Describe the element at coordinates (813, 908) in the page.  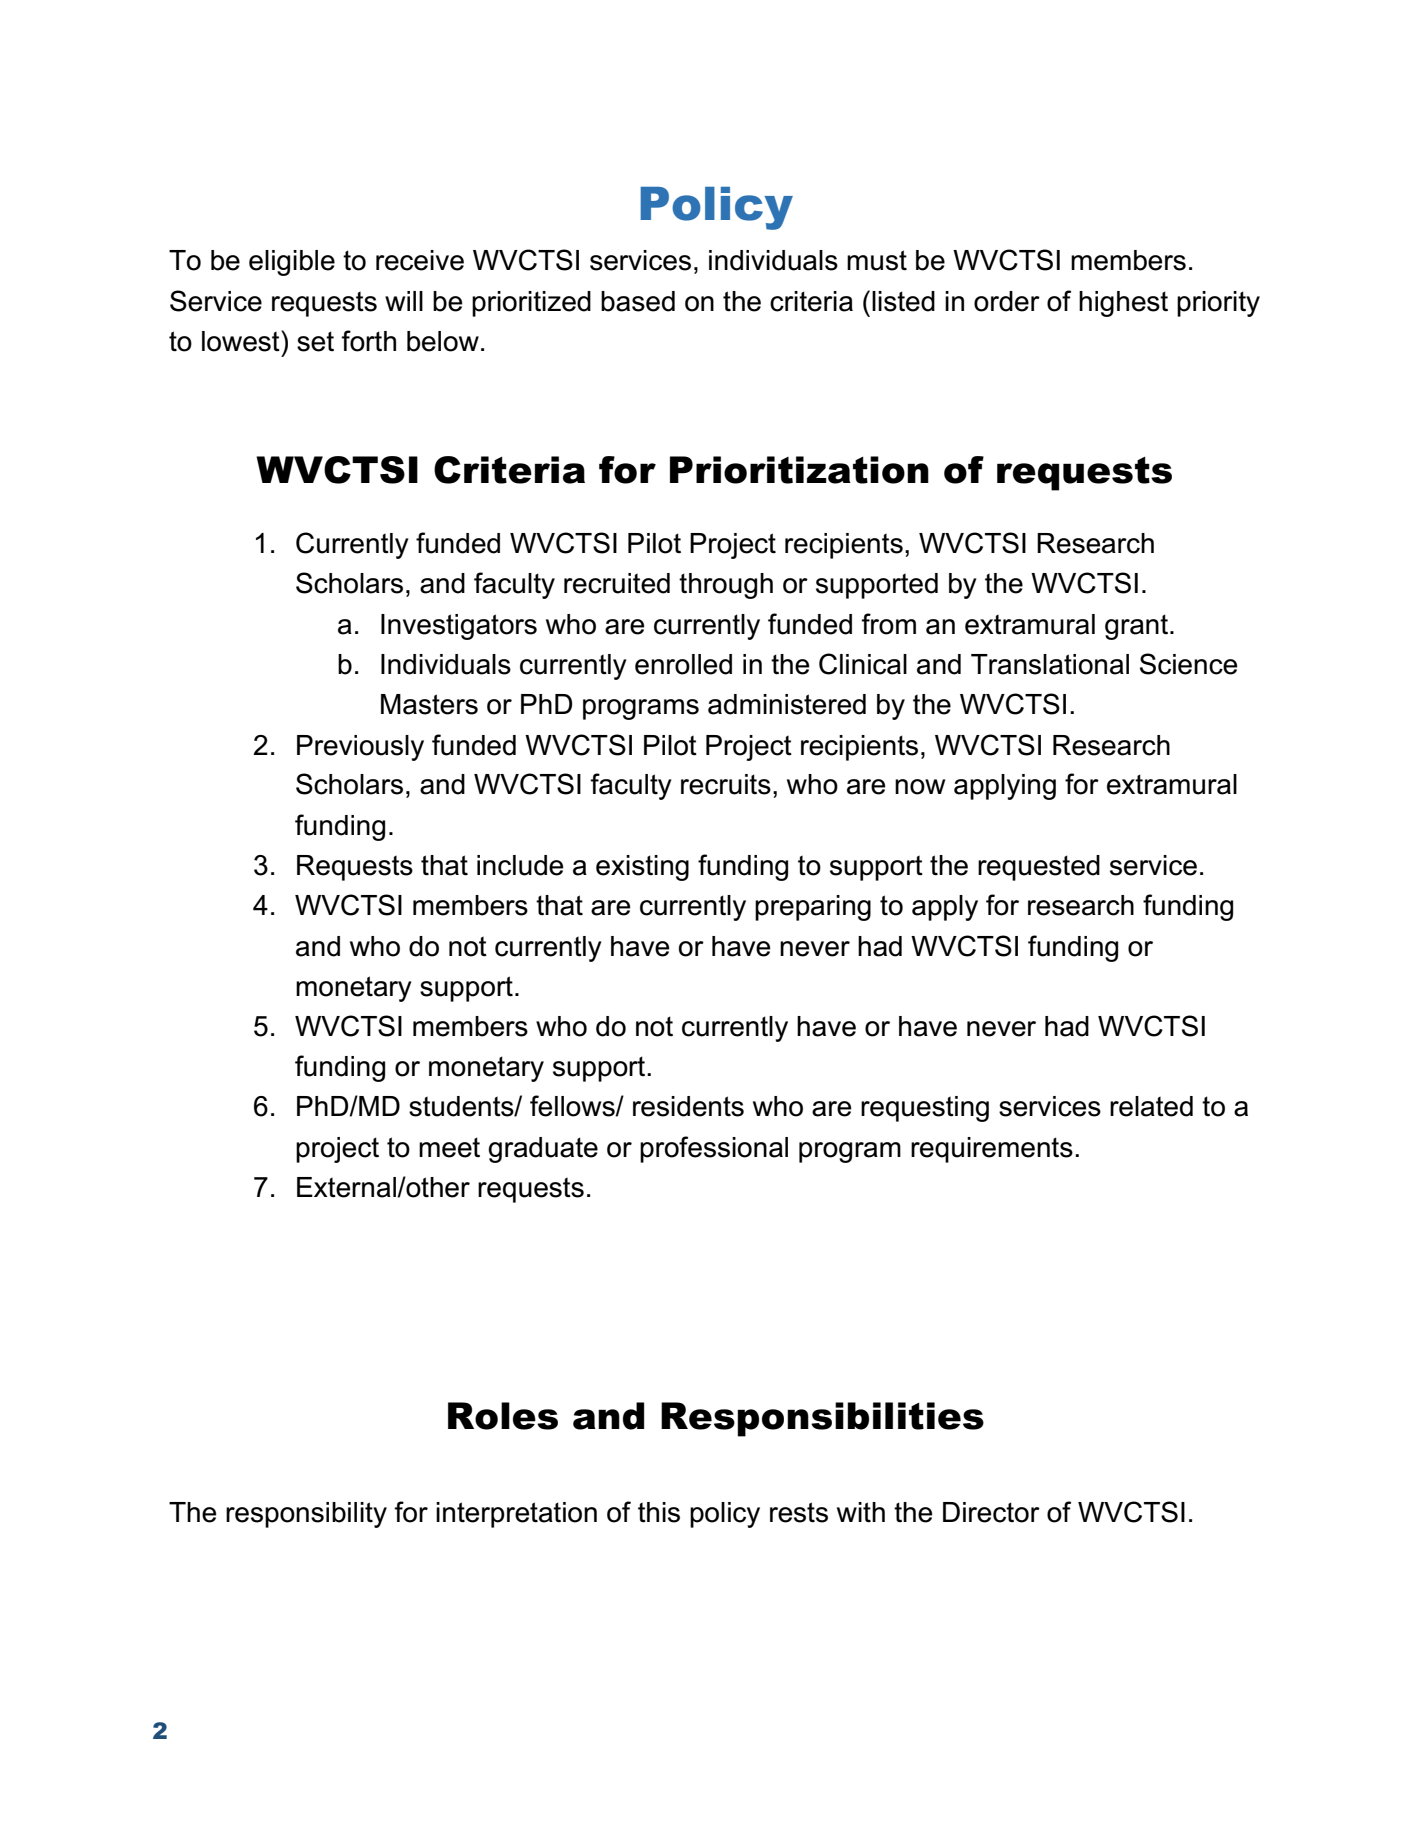
I see `preparing` at that location.
